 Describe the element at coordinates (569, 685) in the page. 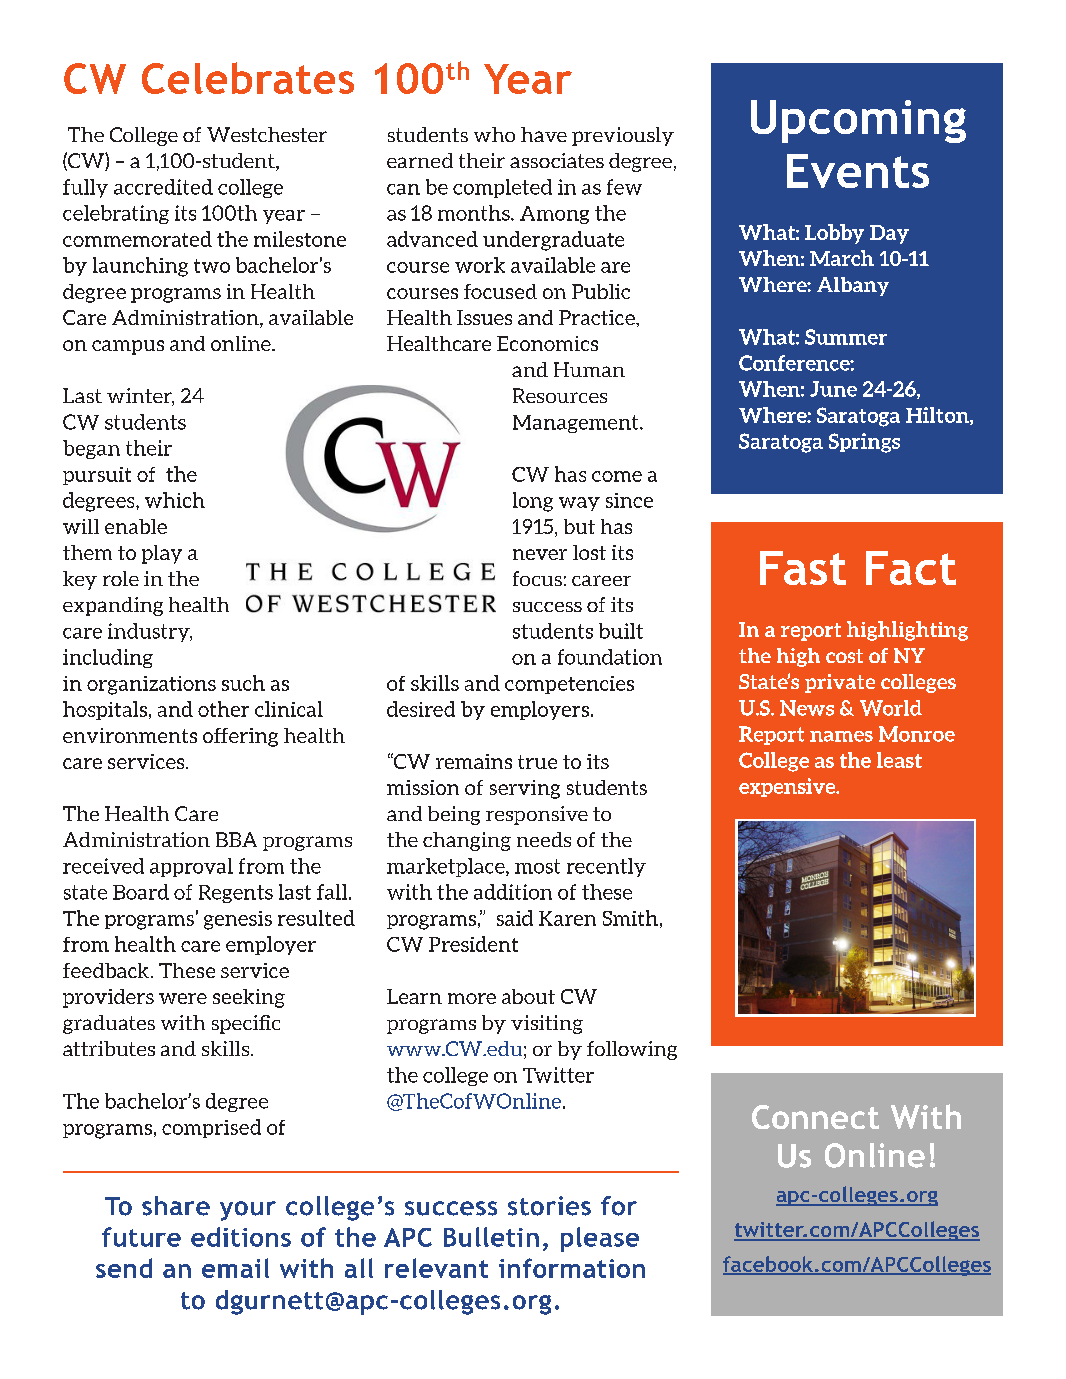

I see `competencies` at that location.
